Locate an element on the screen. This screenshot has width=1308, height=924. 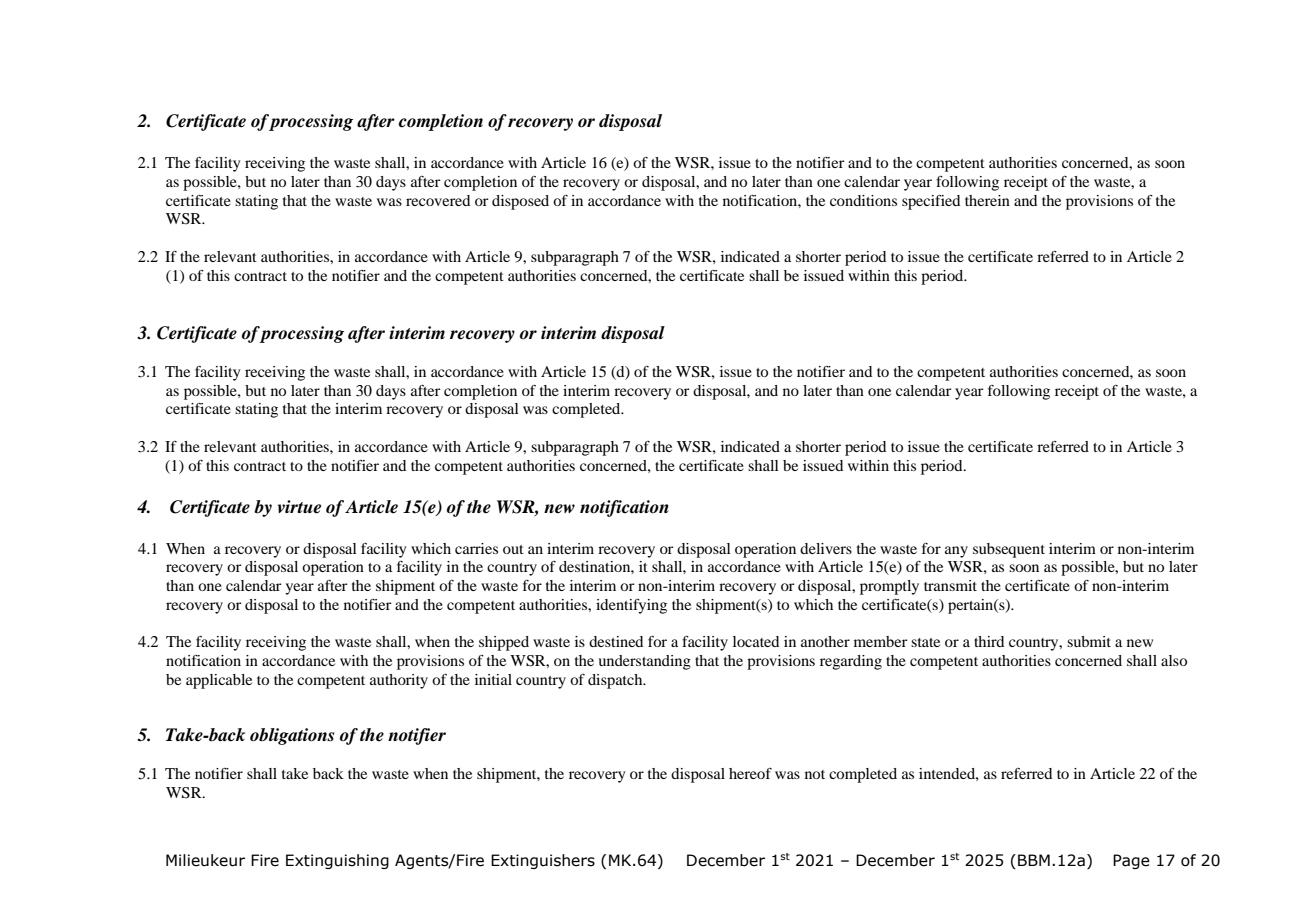
carries is located at coordinates (476, 548).
